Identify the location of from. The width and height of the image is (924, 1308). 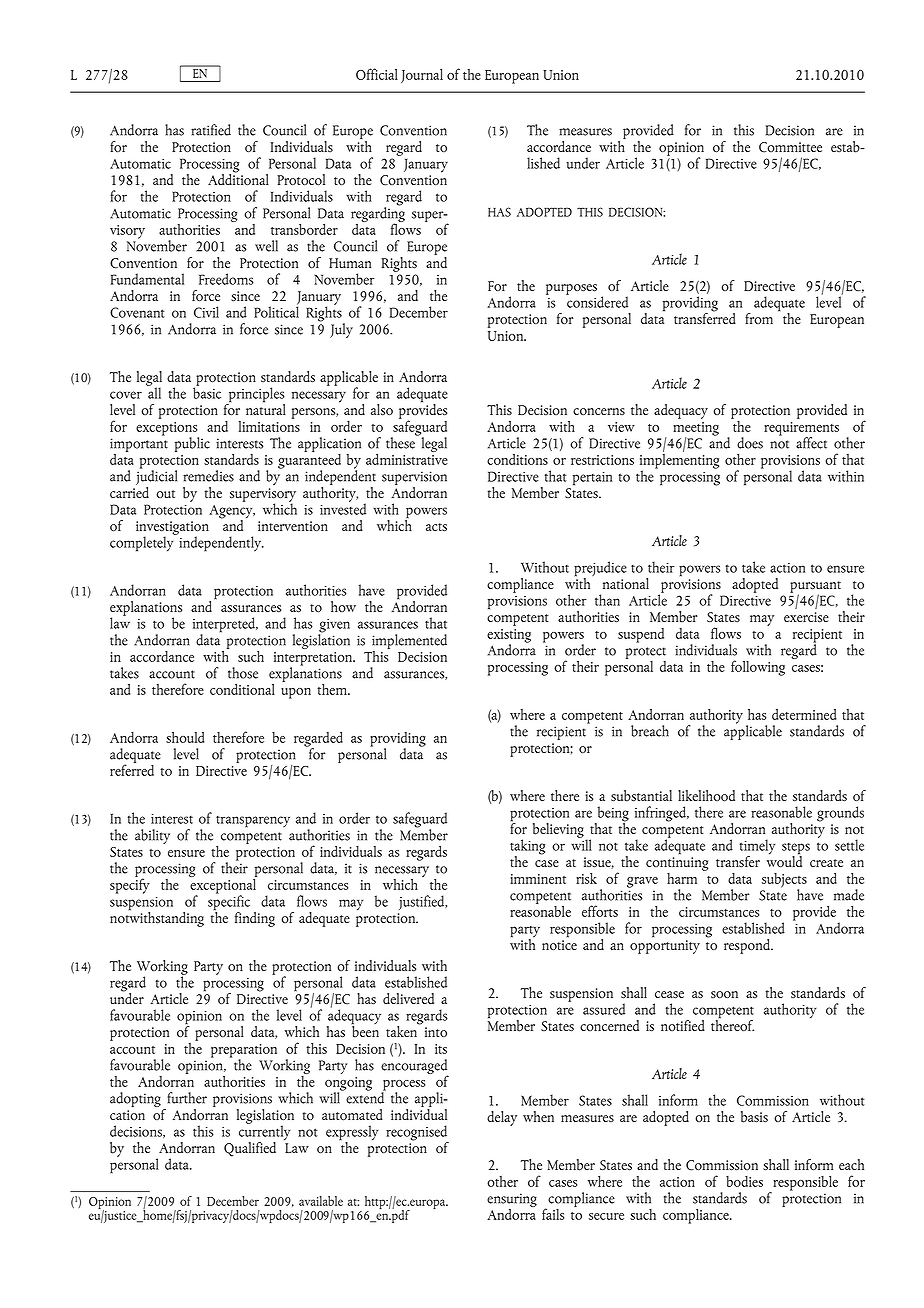
(759, 318).
